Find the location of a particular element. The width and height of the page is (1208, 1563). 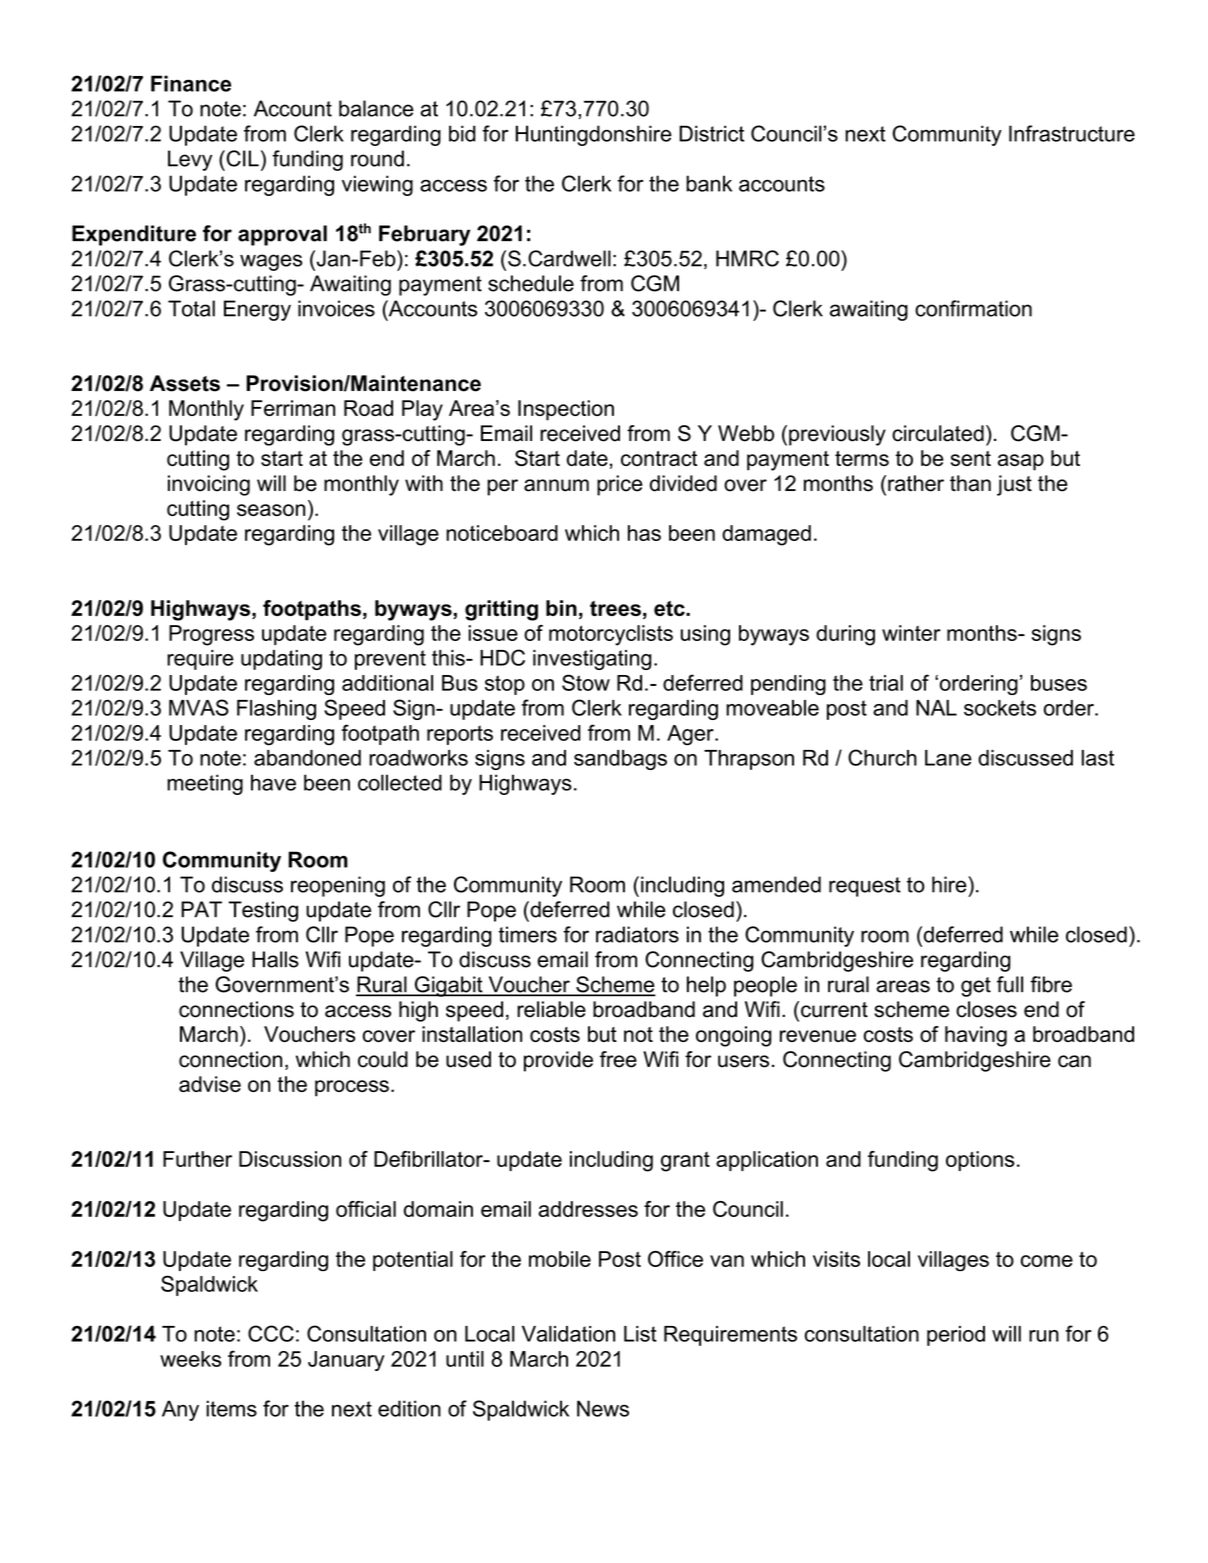

Lane is located at coordinates (948, 758).
